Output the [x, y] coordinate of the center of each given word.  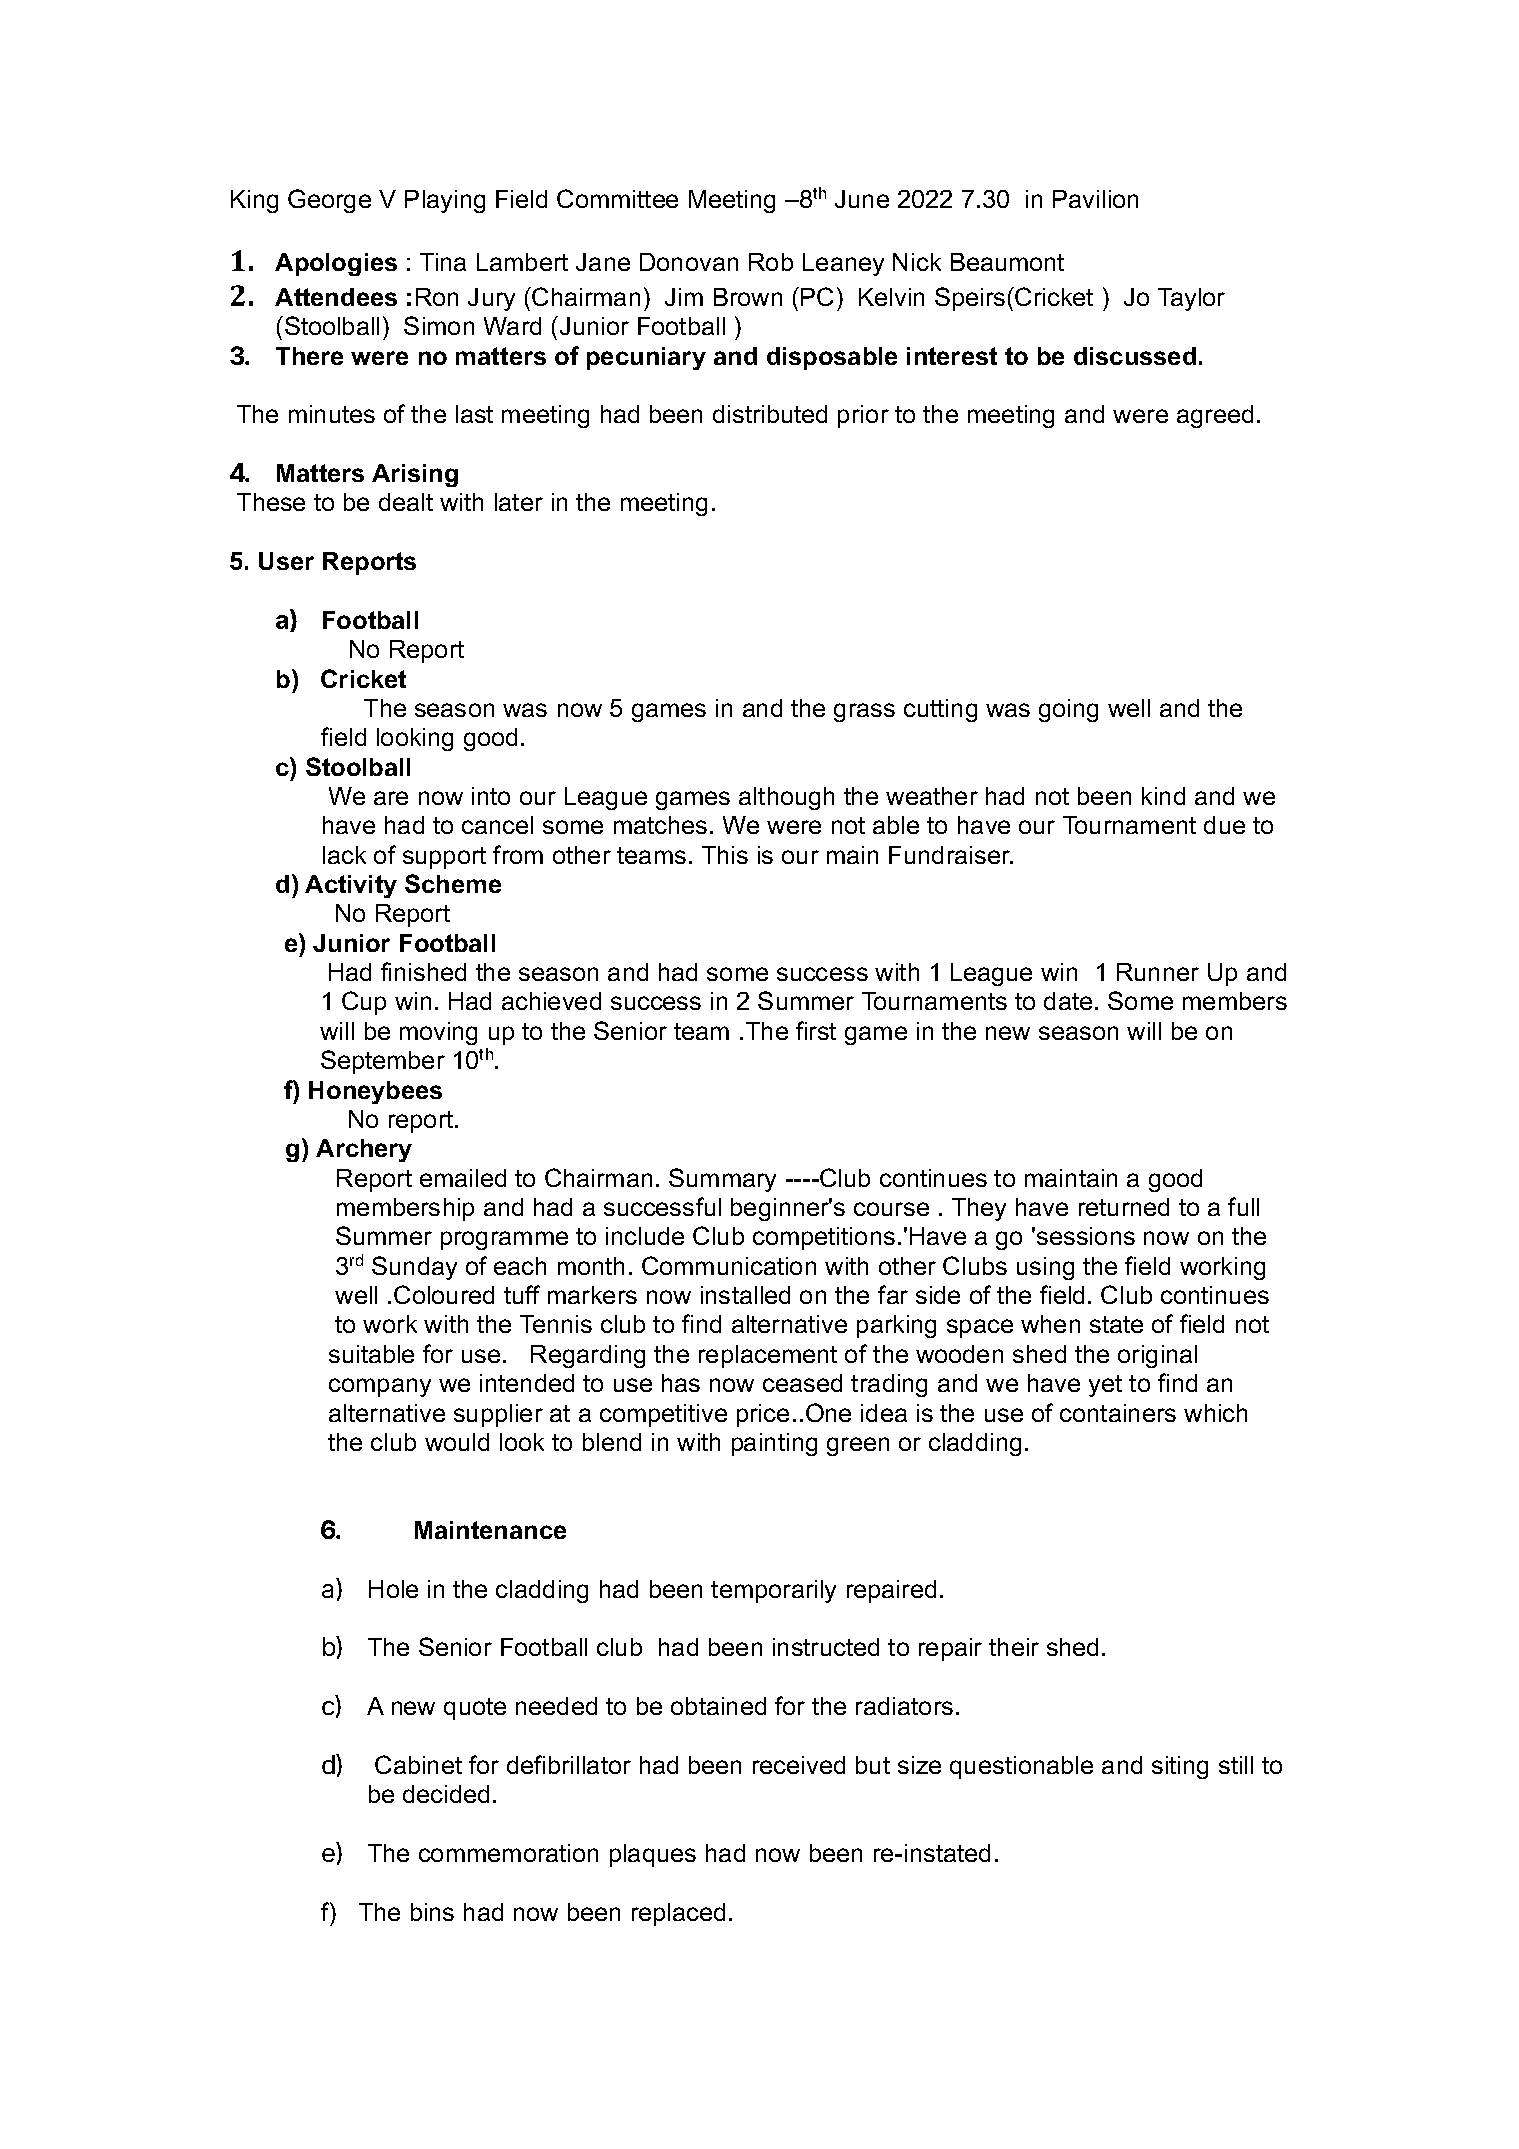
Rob [771, 262]
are [391, 798]
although [786, 798]
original [1157, 1356]
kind [1163, 796]
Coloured [444, 1294]
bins [432, 1912]
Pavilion [1095, 199]
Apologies [336, 264]
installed [745, 1295]
